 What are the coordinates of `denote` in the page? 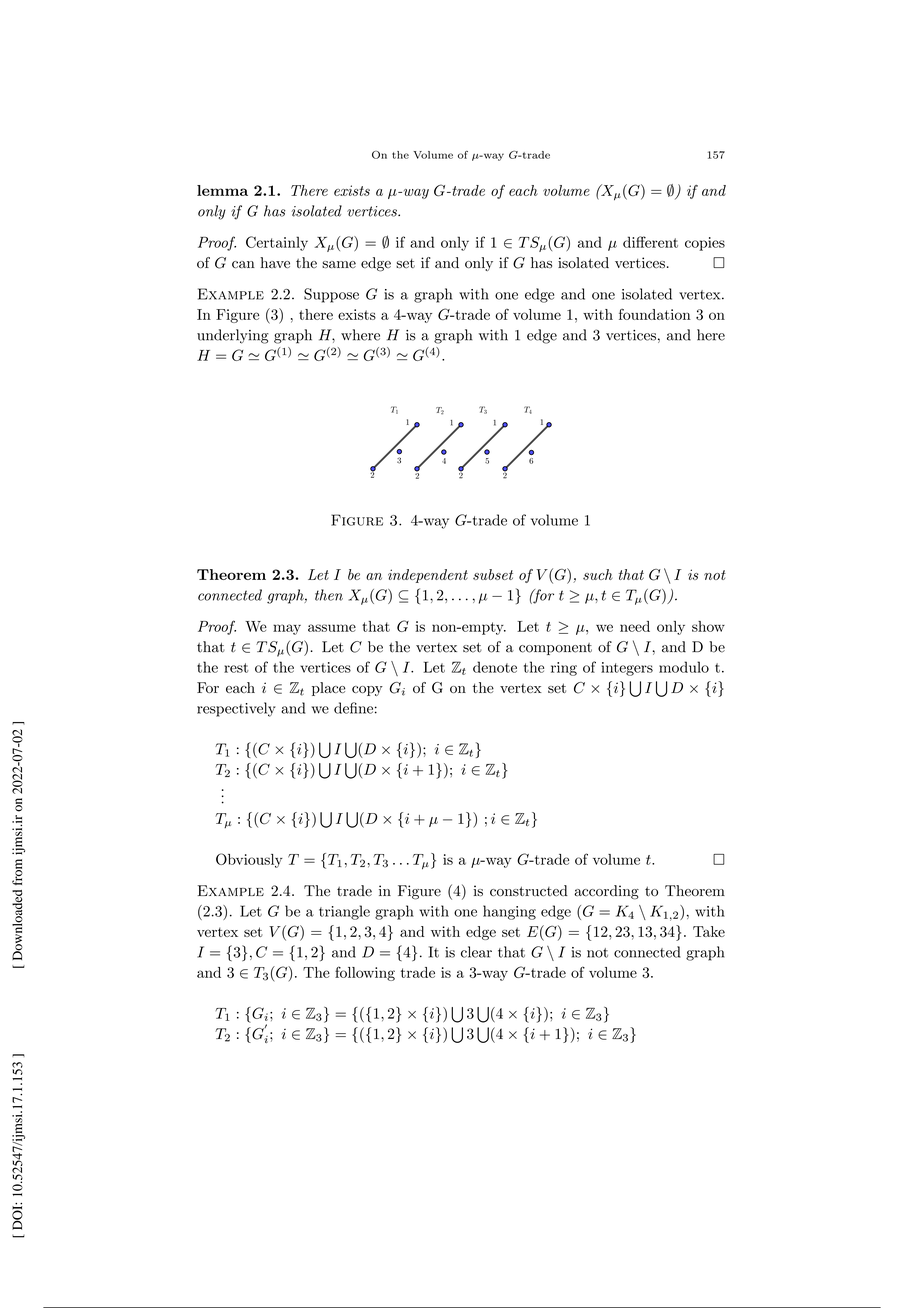 It's located at (495, 667).
